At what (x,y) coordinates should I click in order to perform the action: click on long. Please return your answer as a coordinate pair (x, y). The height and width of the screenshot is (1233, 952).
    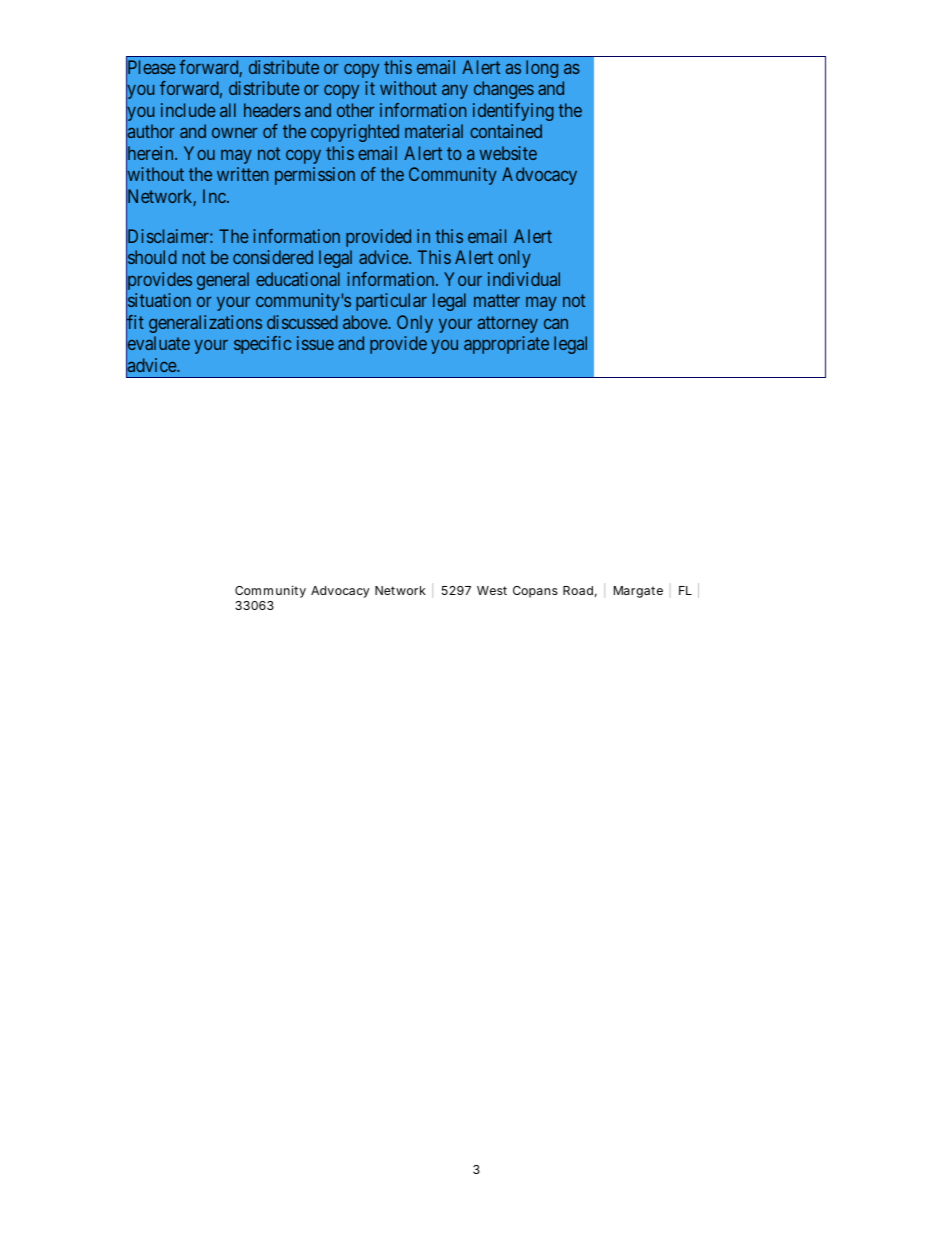
    Looking at the image, I should click on (542, 69).
